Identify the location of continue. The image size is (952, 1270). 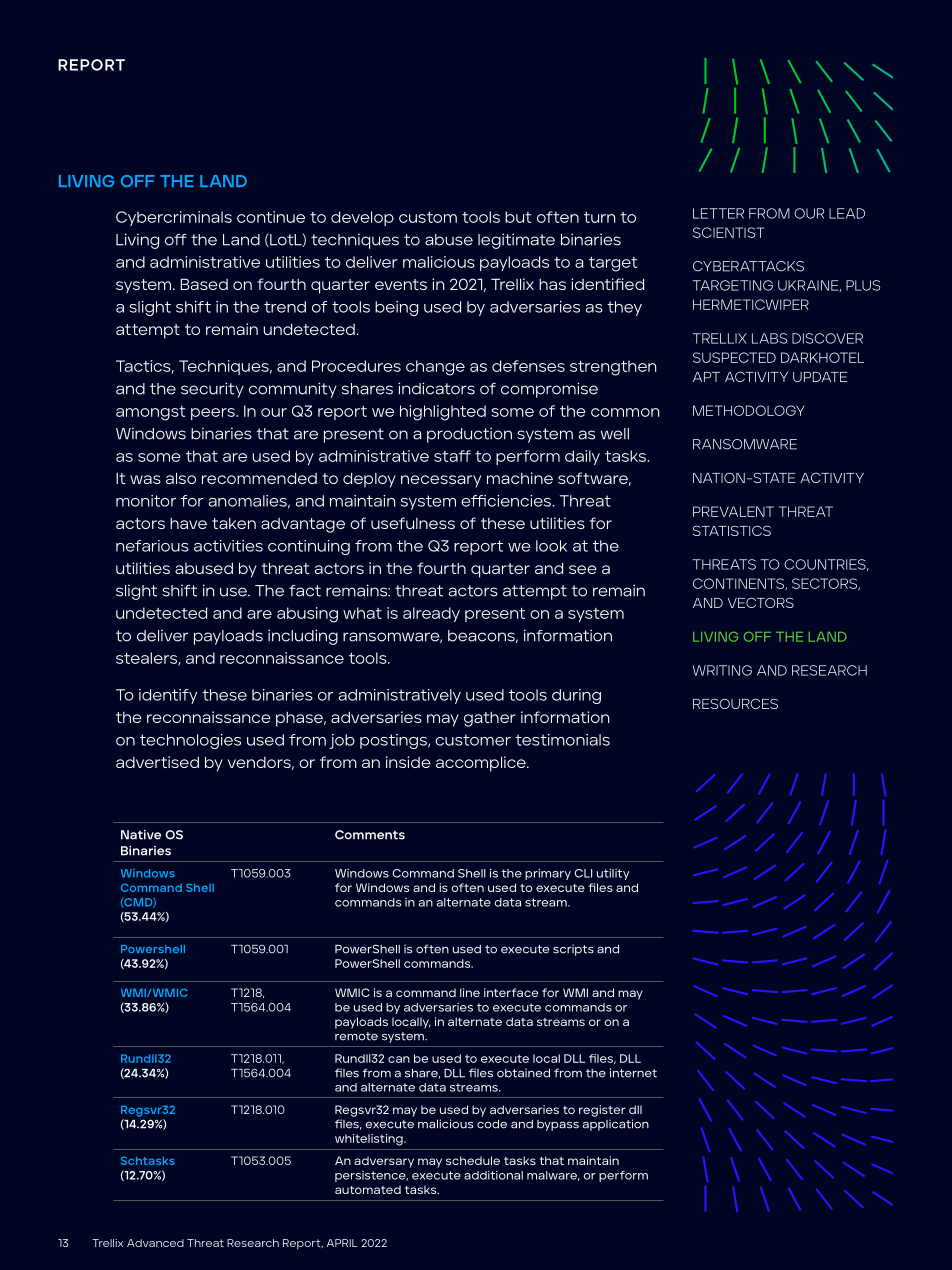
(271, 217).
